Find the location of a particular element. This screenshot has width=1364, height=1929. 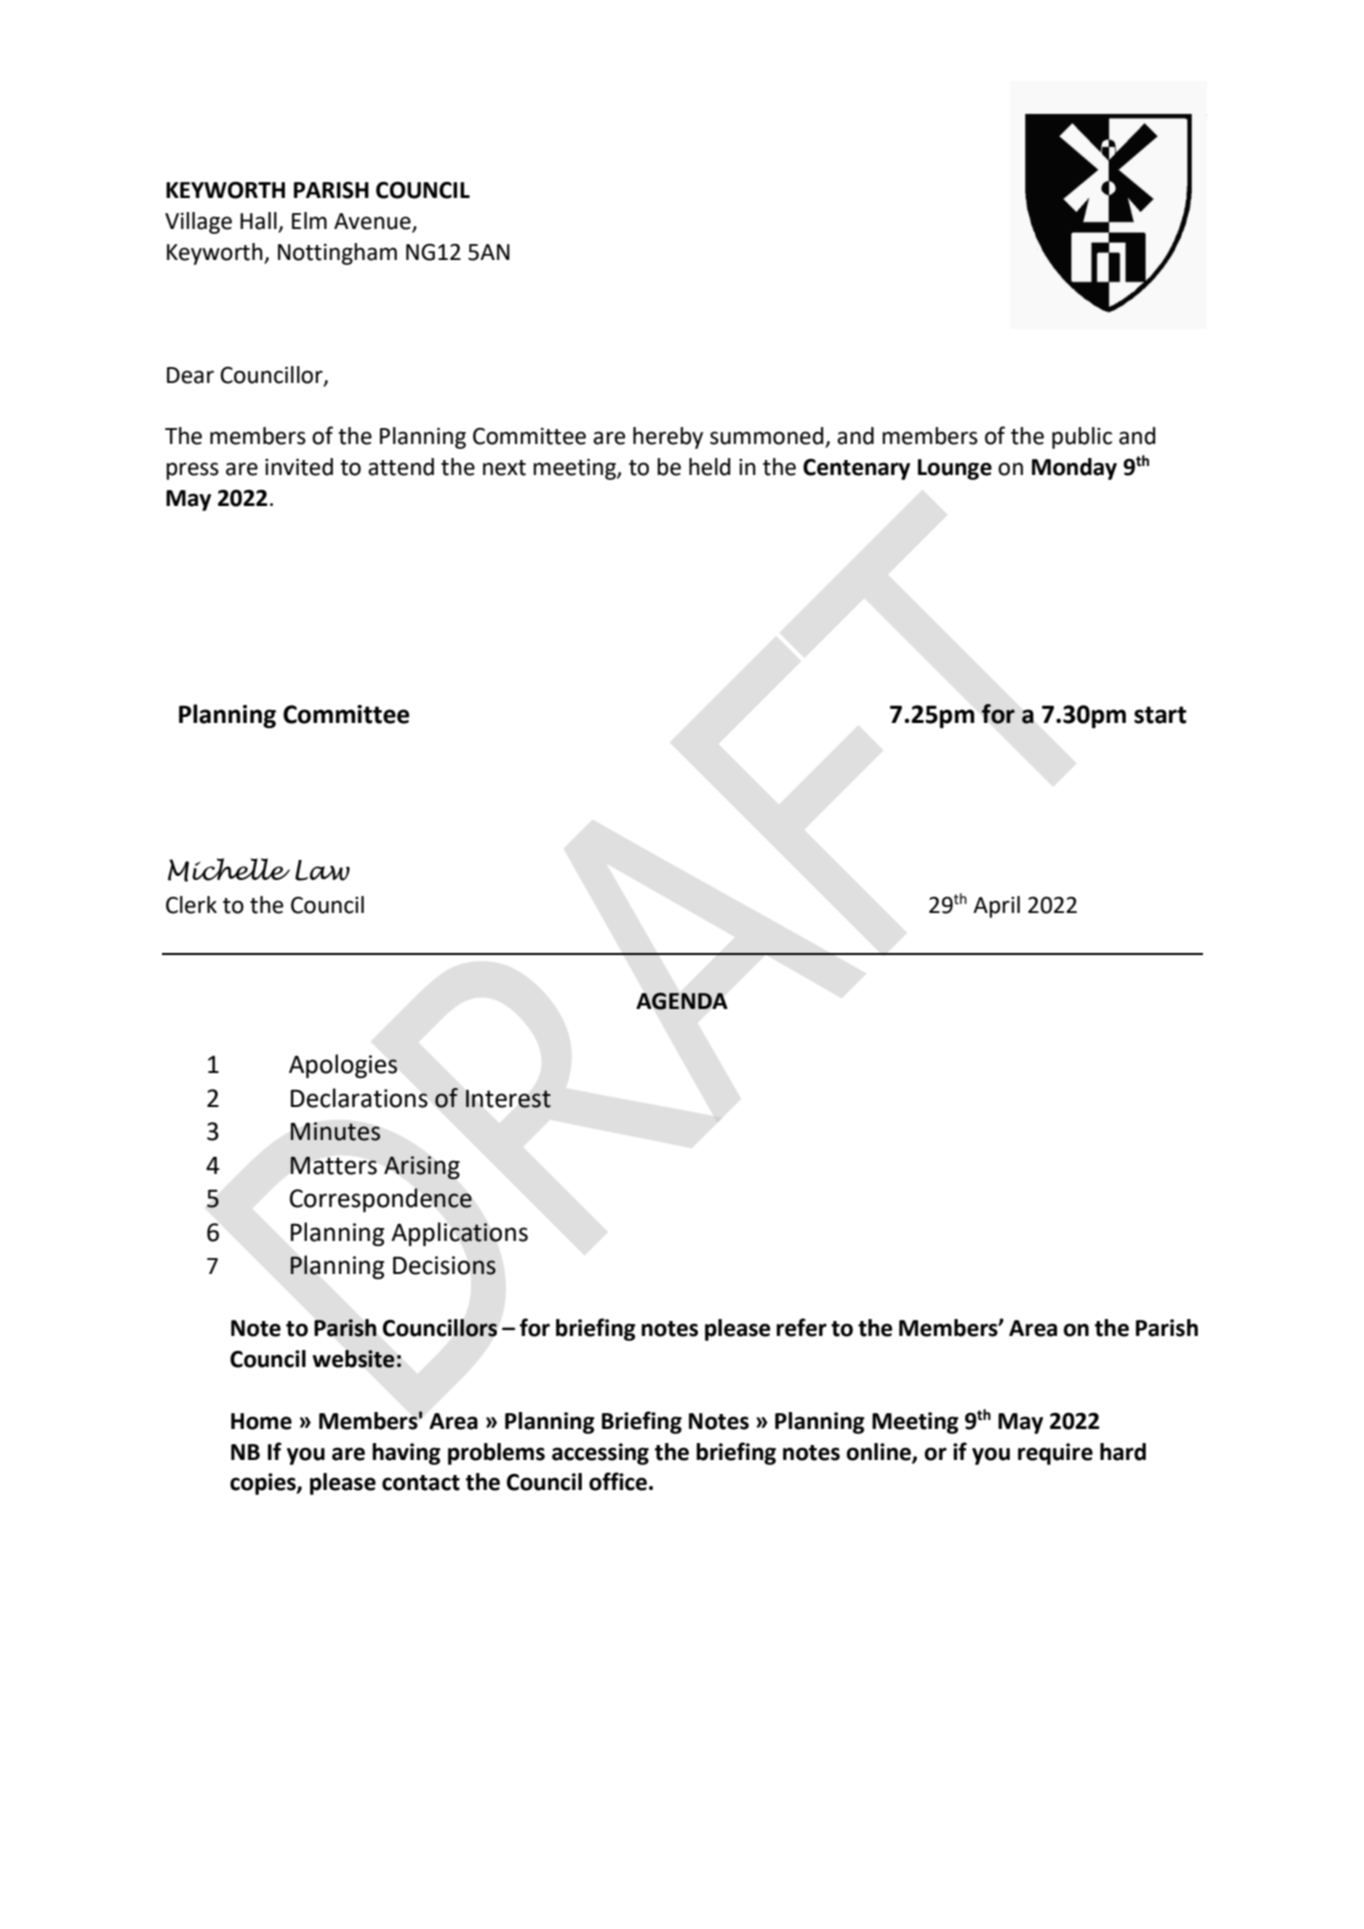

Home is located at coordinates (261, 1421).
